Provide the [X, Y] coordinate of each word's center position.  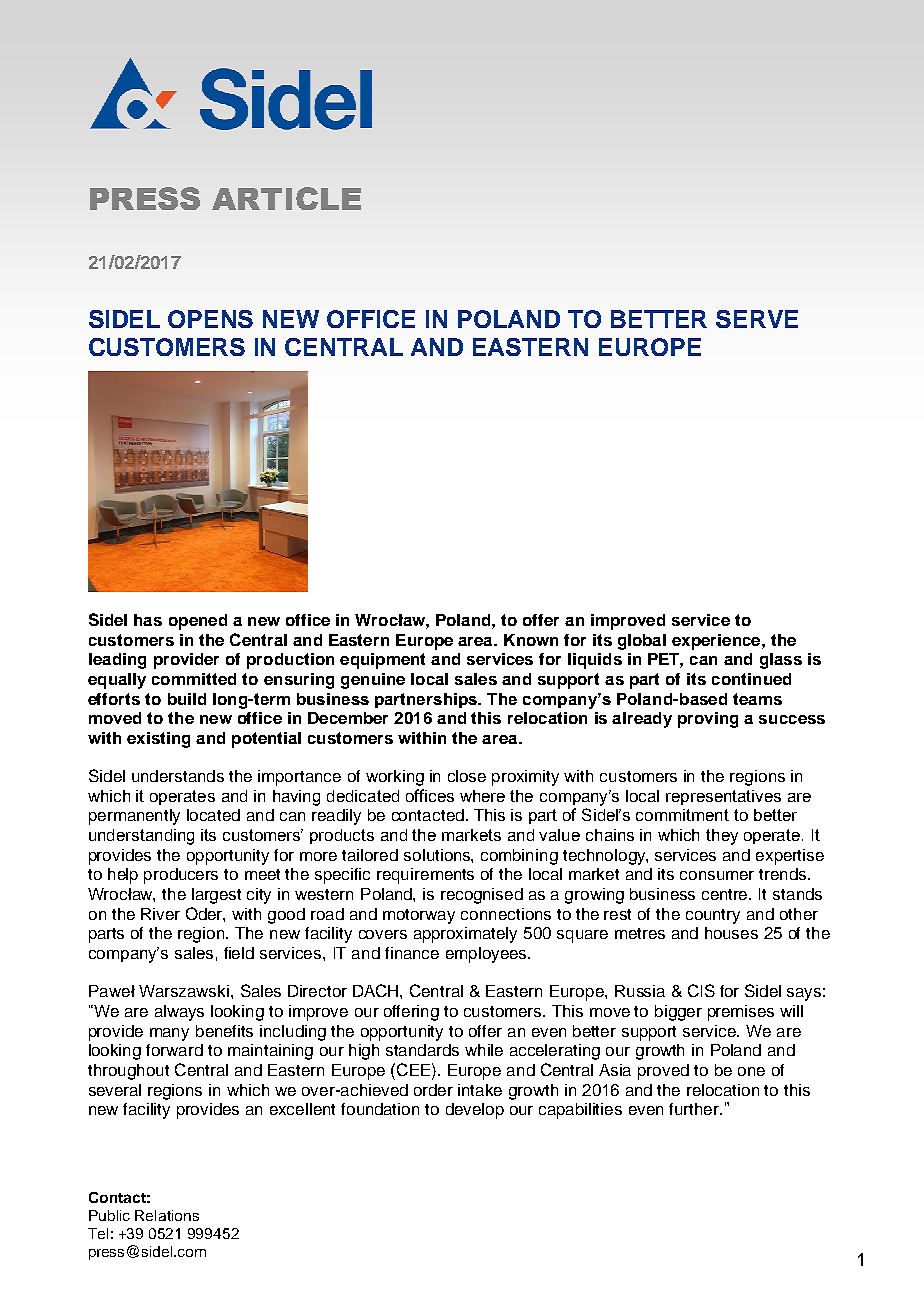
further [695, 1109]
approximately [465, 935]
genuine [373, 681]
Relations [167, 1215]
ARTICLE [286, 198]
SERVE [757, 319]
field [239, 953]
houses [731, 933]
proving [708, 720]
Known [531, 640]
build [187, 699]
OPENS [210, 319]
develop [475, 1111]
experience [717, 642]
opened [198, 622]
